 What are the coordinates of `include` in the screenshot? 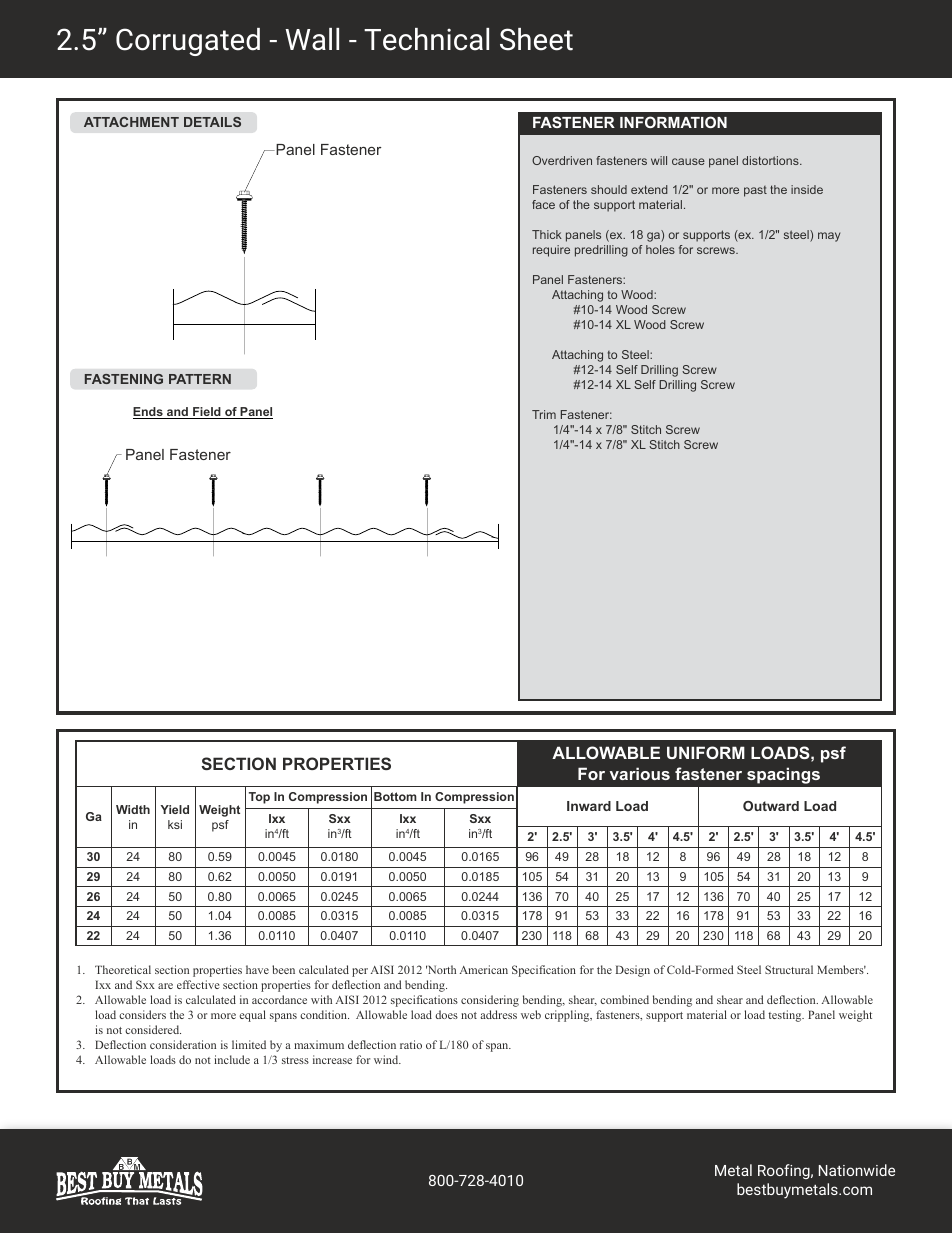 It's located at (232, 1059).
